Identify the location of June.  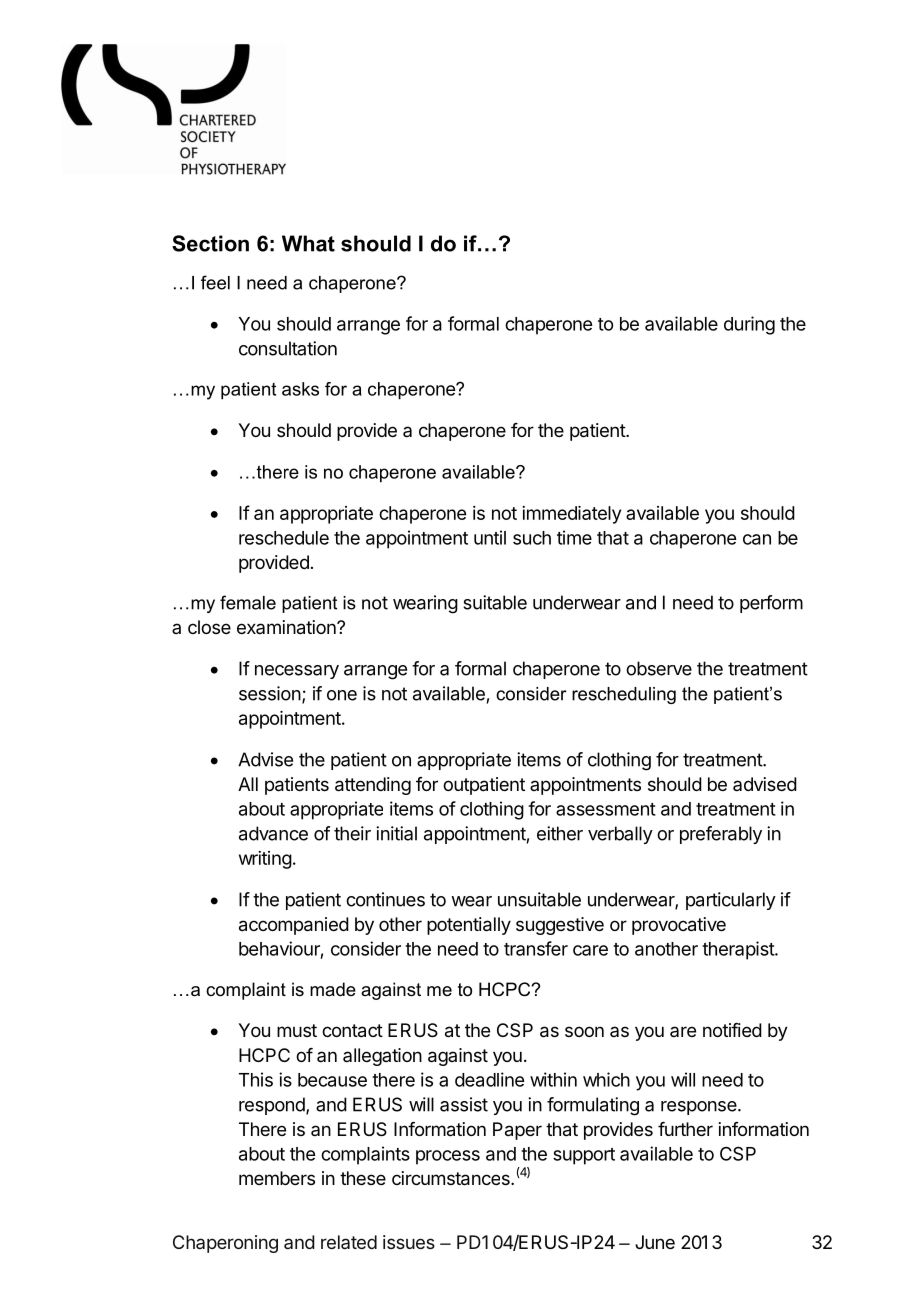
(655, 1242).
